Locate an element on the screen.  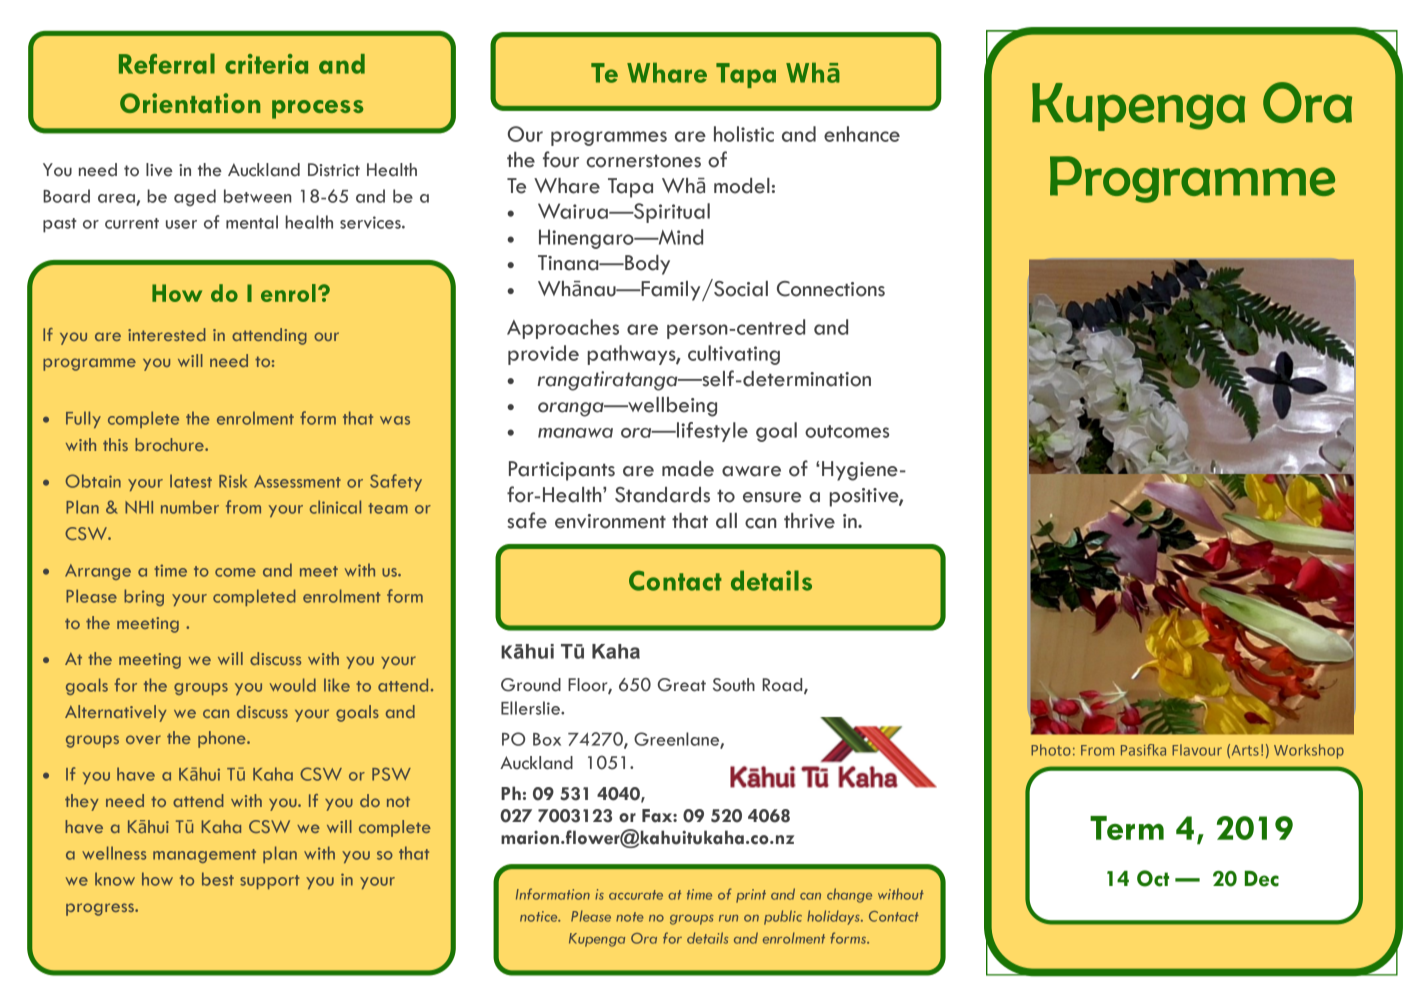
Flavour is located at coordinates (1197, 750).
